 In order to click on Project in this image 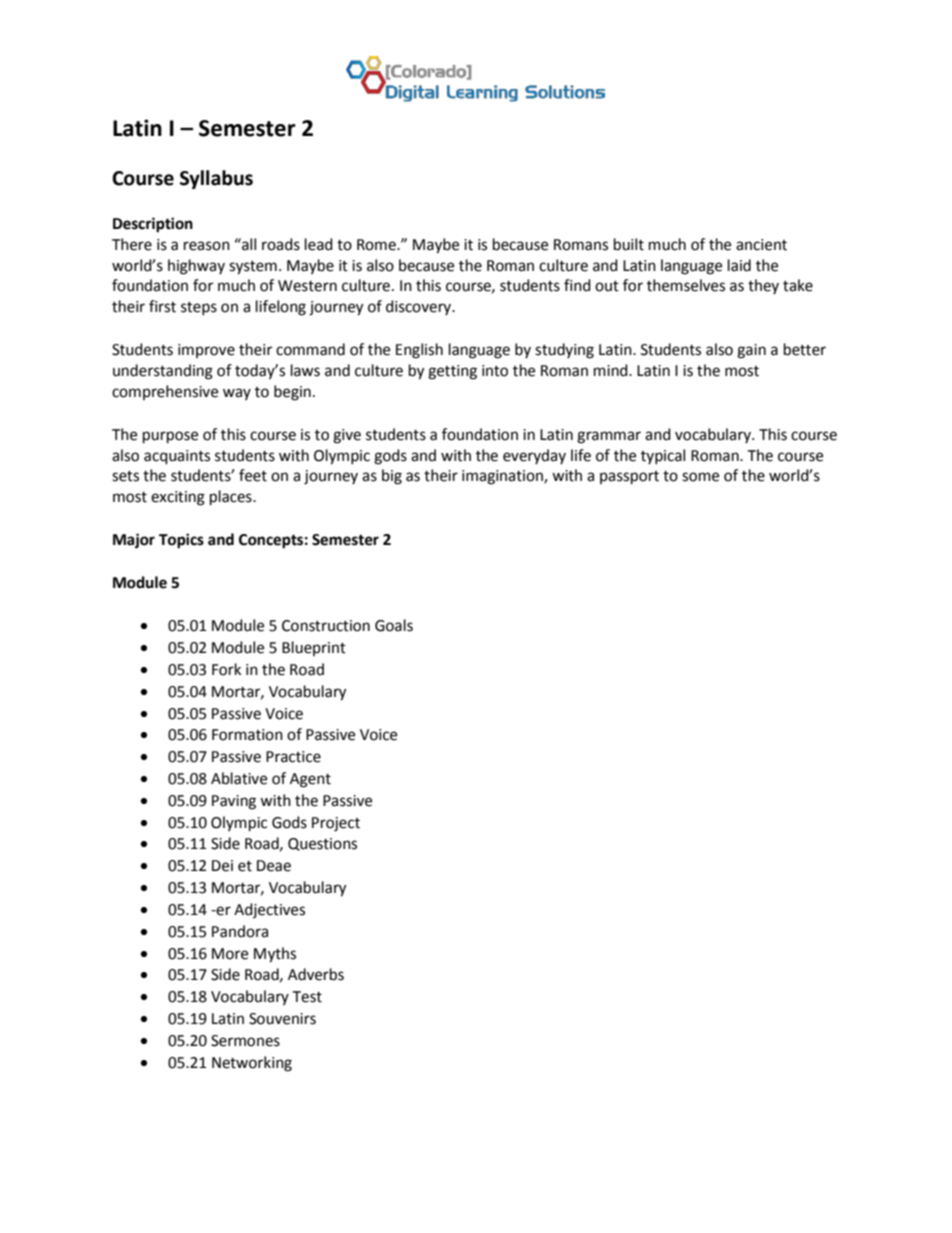, I will do `click(336, 824)`.
